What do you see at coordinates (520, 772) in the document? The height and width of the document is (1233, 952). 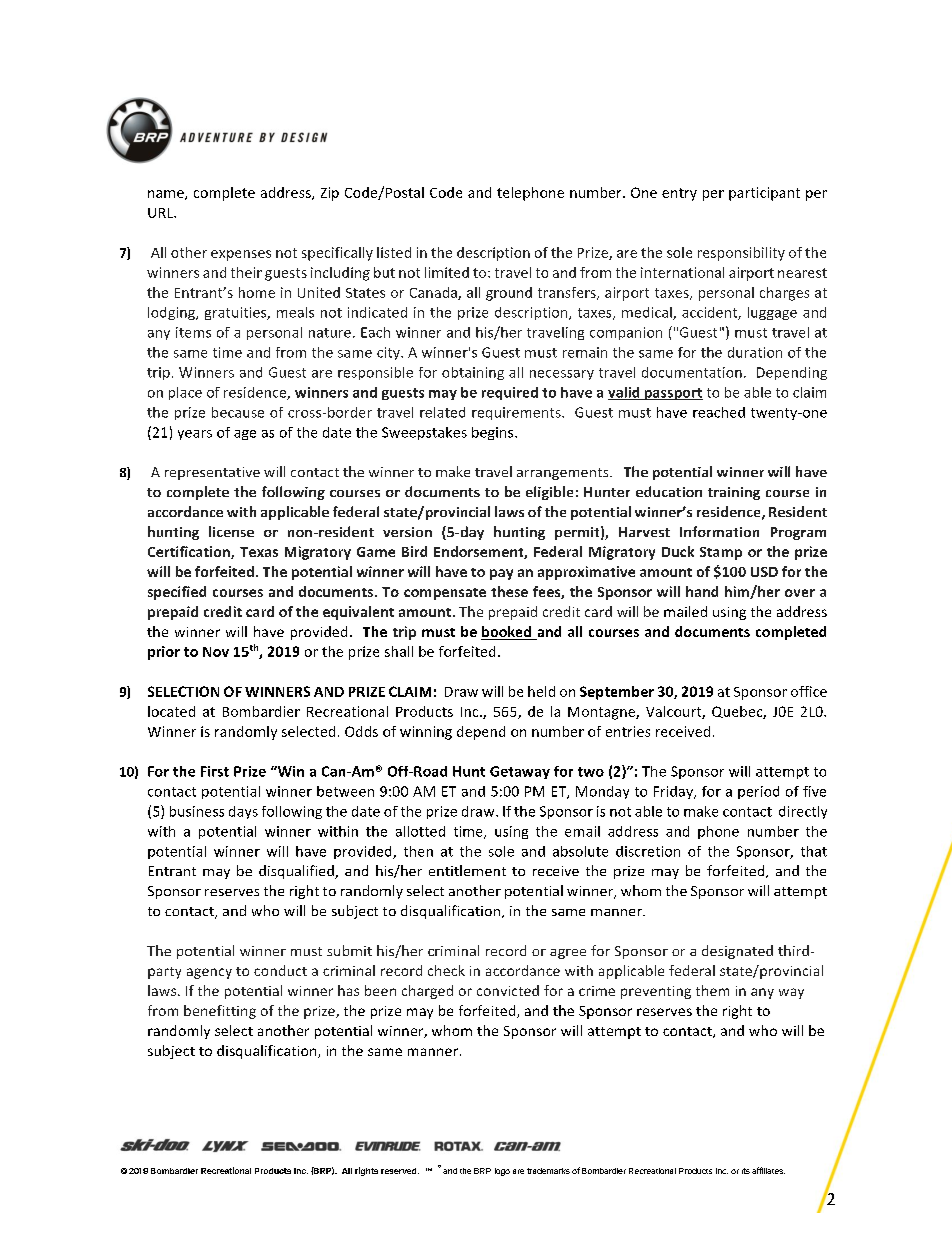 I see `Getaway` at bounding box center [520, 772].
